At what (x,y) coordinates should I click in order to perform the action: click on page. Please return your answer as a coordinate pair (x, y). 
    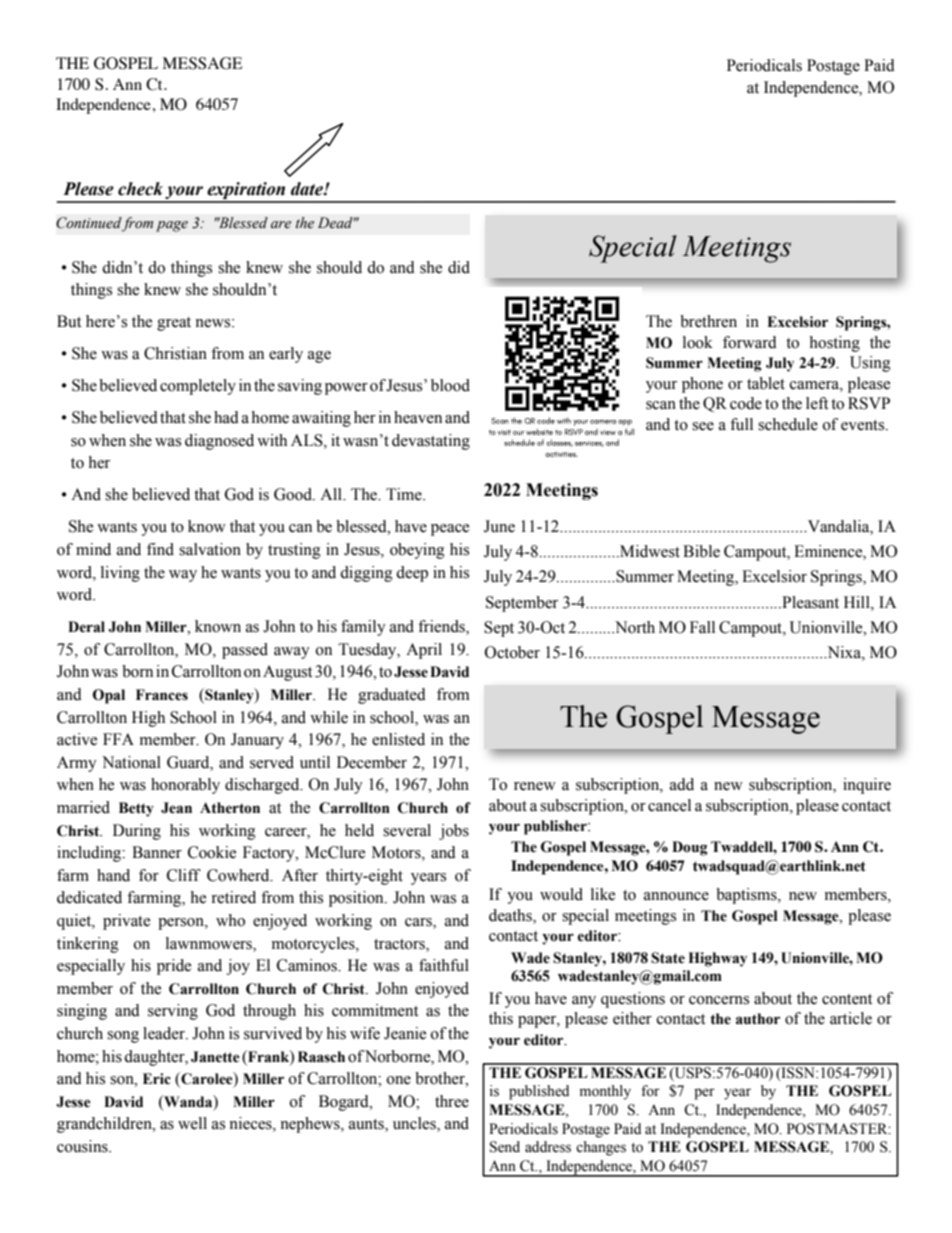
    Looking at the image, I should click on (172, 226).
